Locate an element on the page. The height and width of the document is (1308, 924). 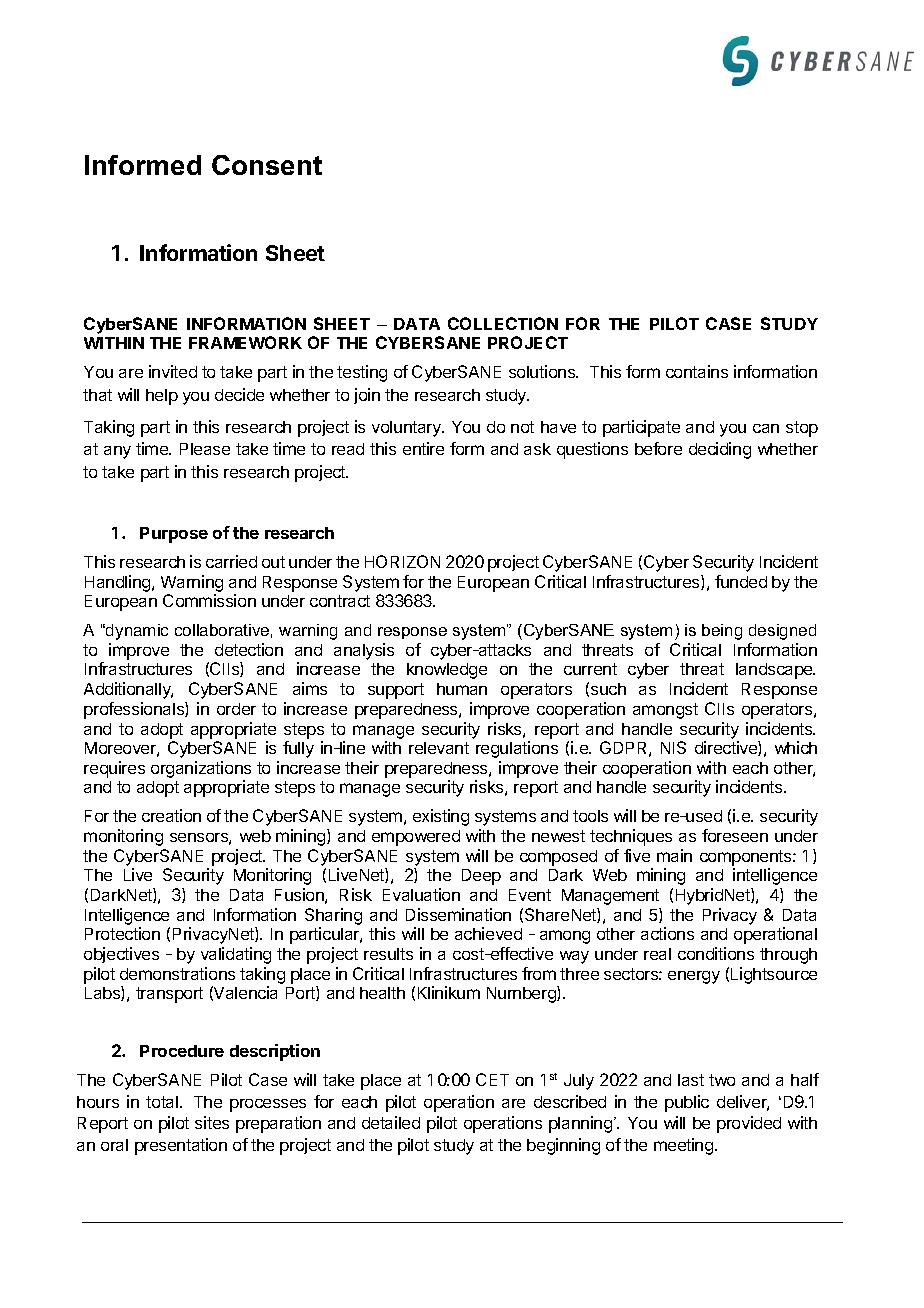
total is located at coordinates (163, 1102).
